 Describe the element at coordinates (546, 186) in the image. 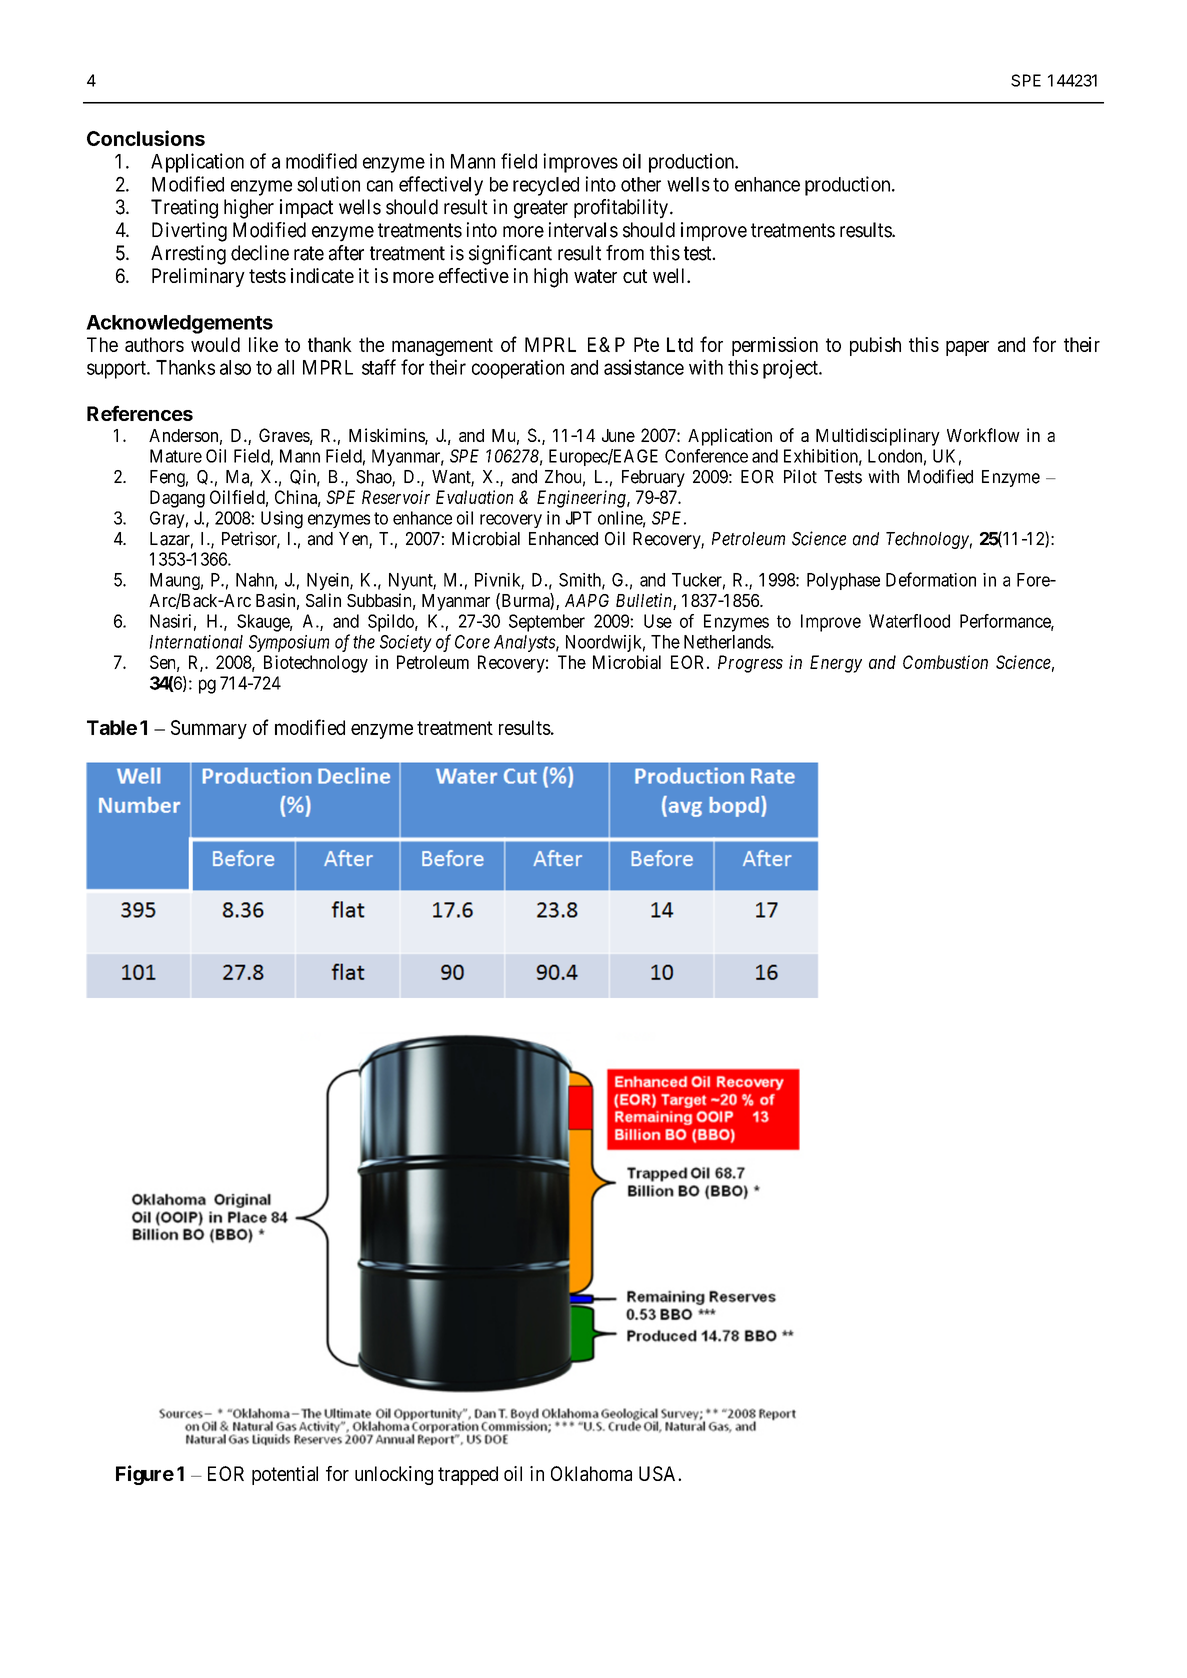

I see `recycled` at that location.
